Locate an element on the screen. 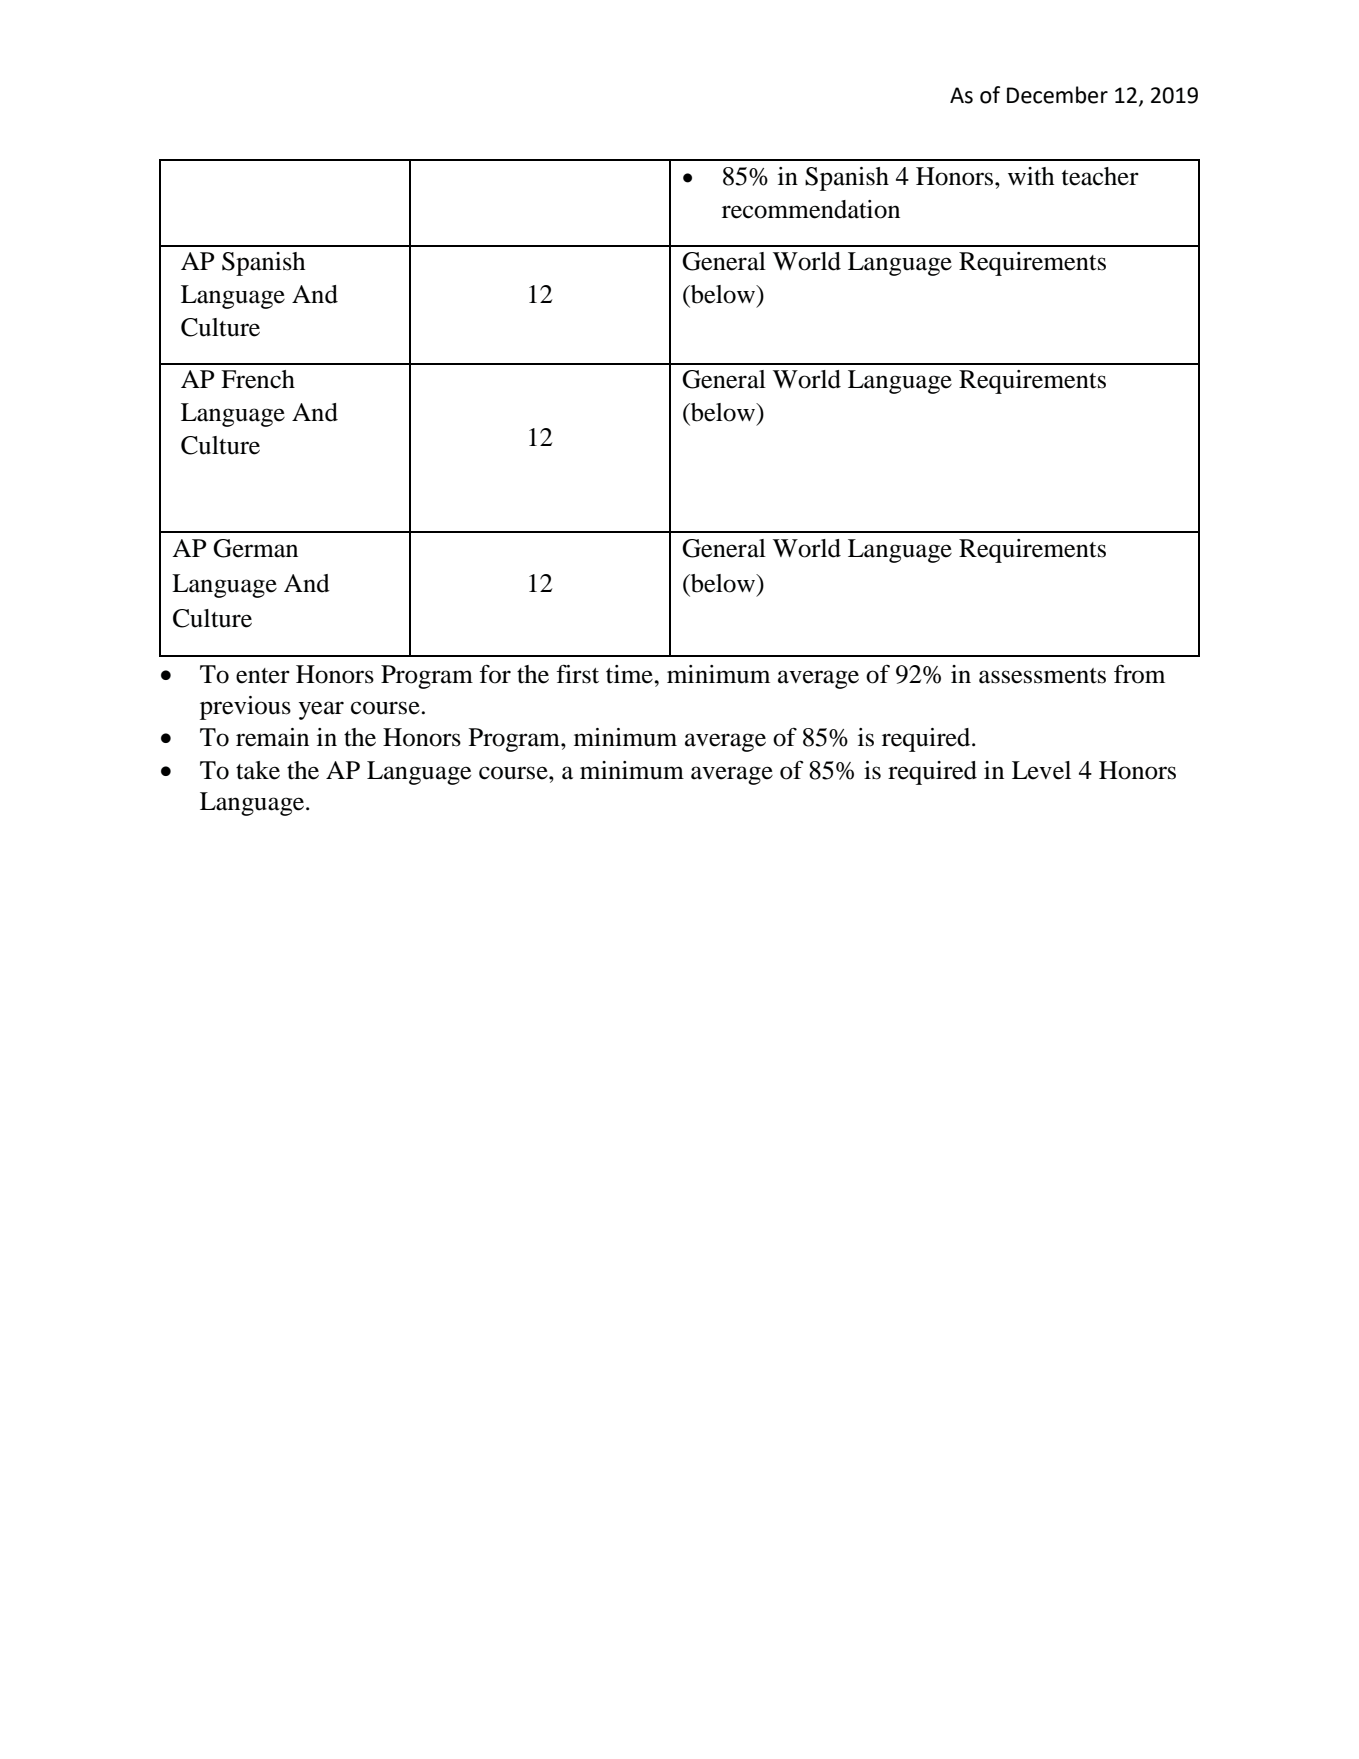 This screenshot has height=1759, width=1359. December is located at coordinates (1057, 95).
